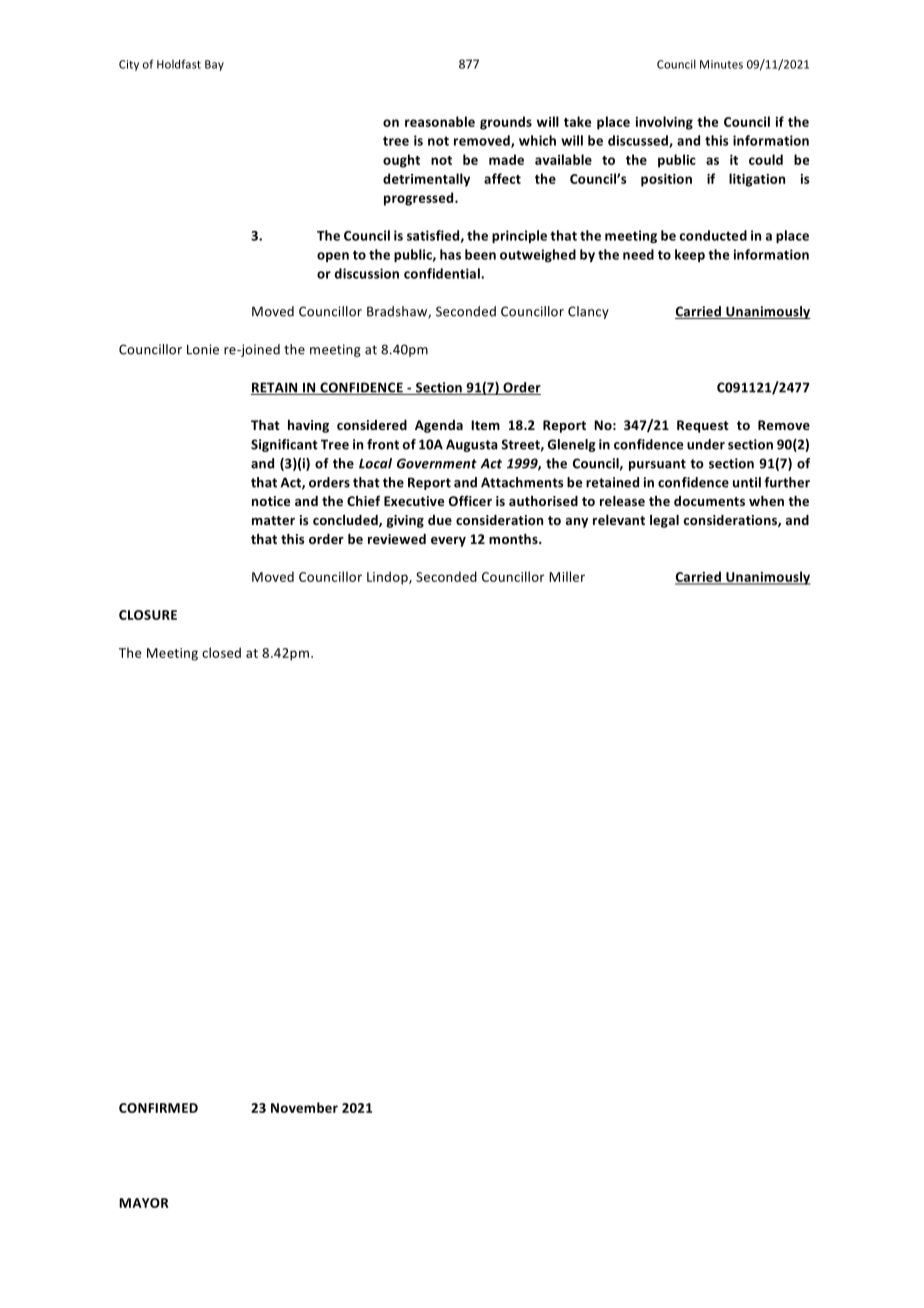 Image resolution: width=924 pixels, height=1308 pixels. I want to click on closed, so click(221, 652).
